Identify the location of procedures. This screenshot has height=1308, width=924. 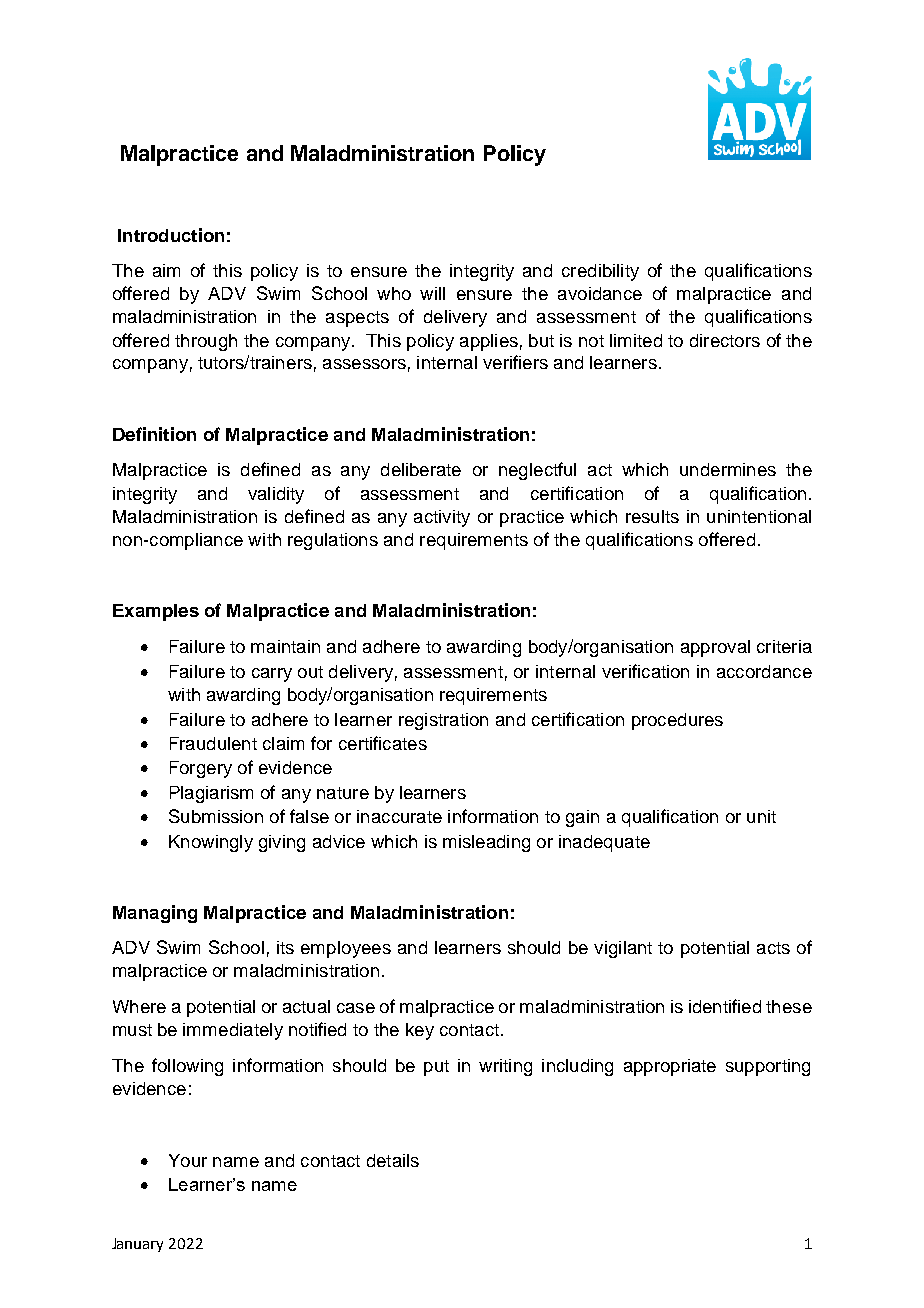
(677, 721).
